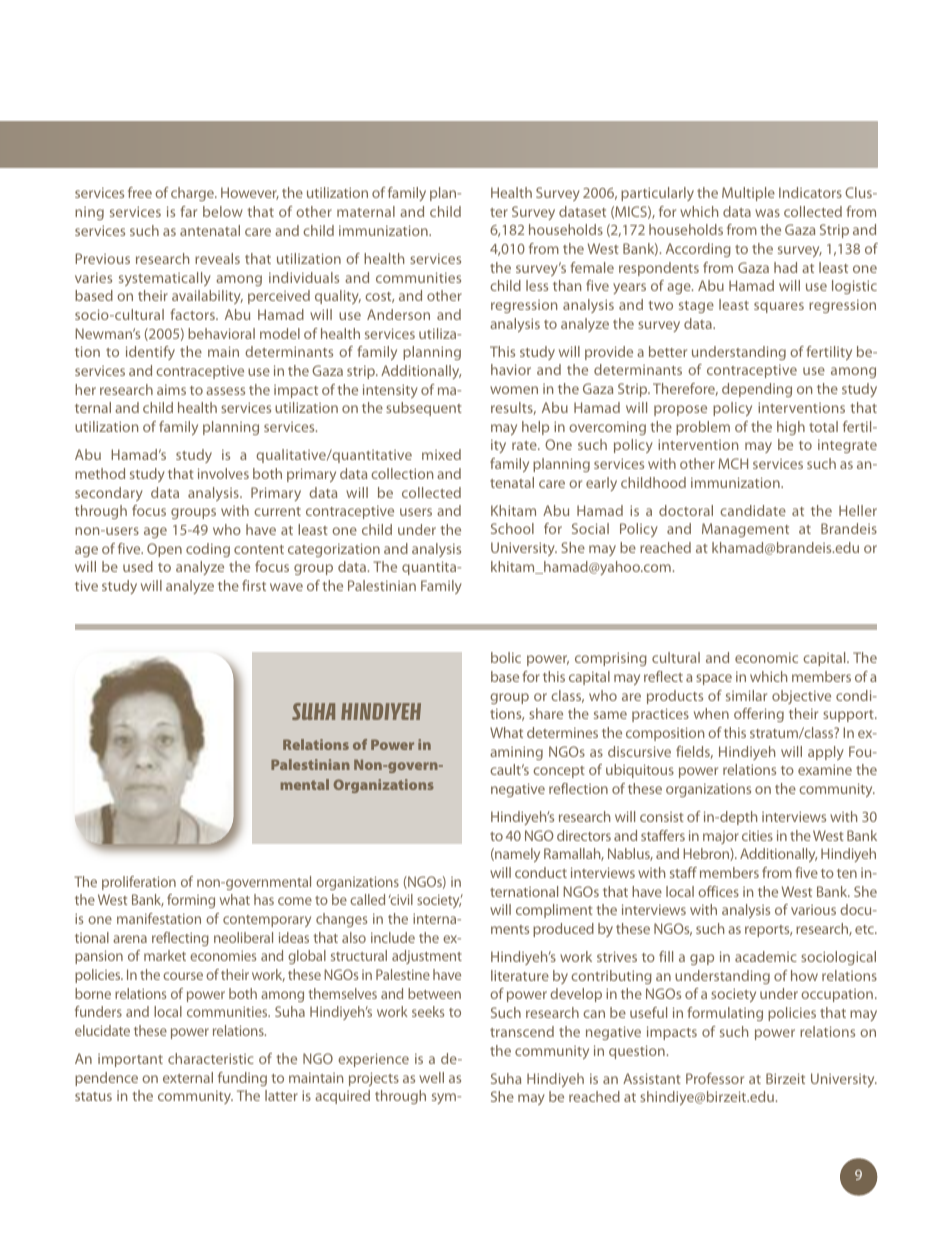 Image resolution: width=952 pixels, height=1233 pixels. I want to click on was, so click(767, 213).
